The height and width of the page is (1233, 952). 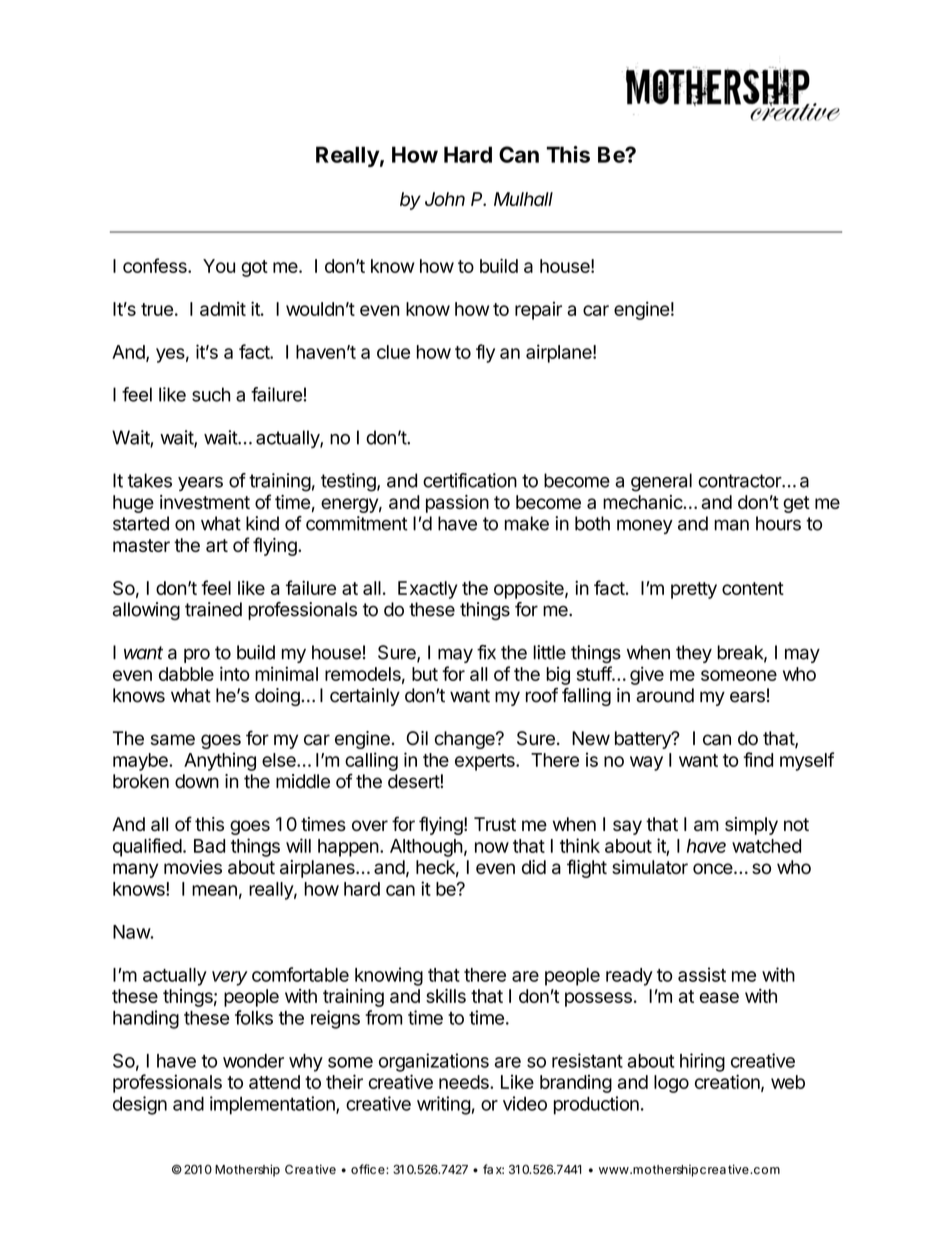 I want to click on they, so click(x=694, y=654).
